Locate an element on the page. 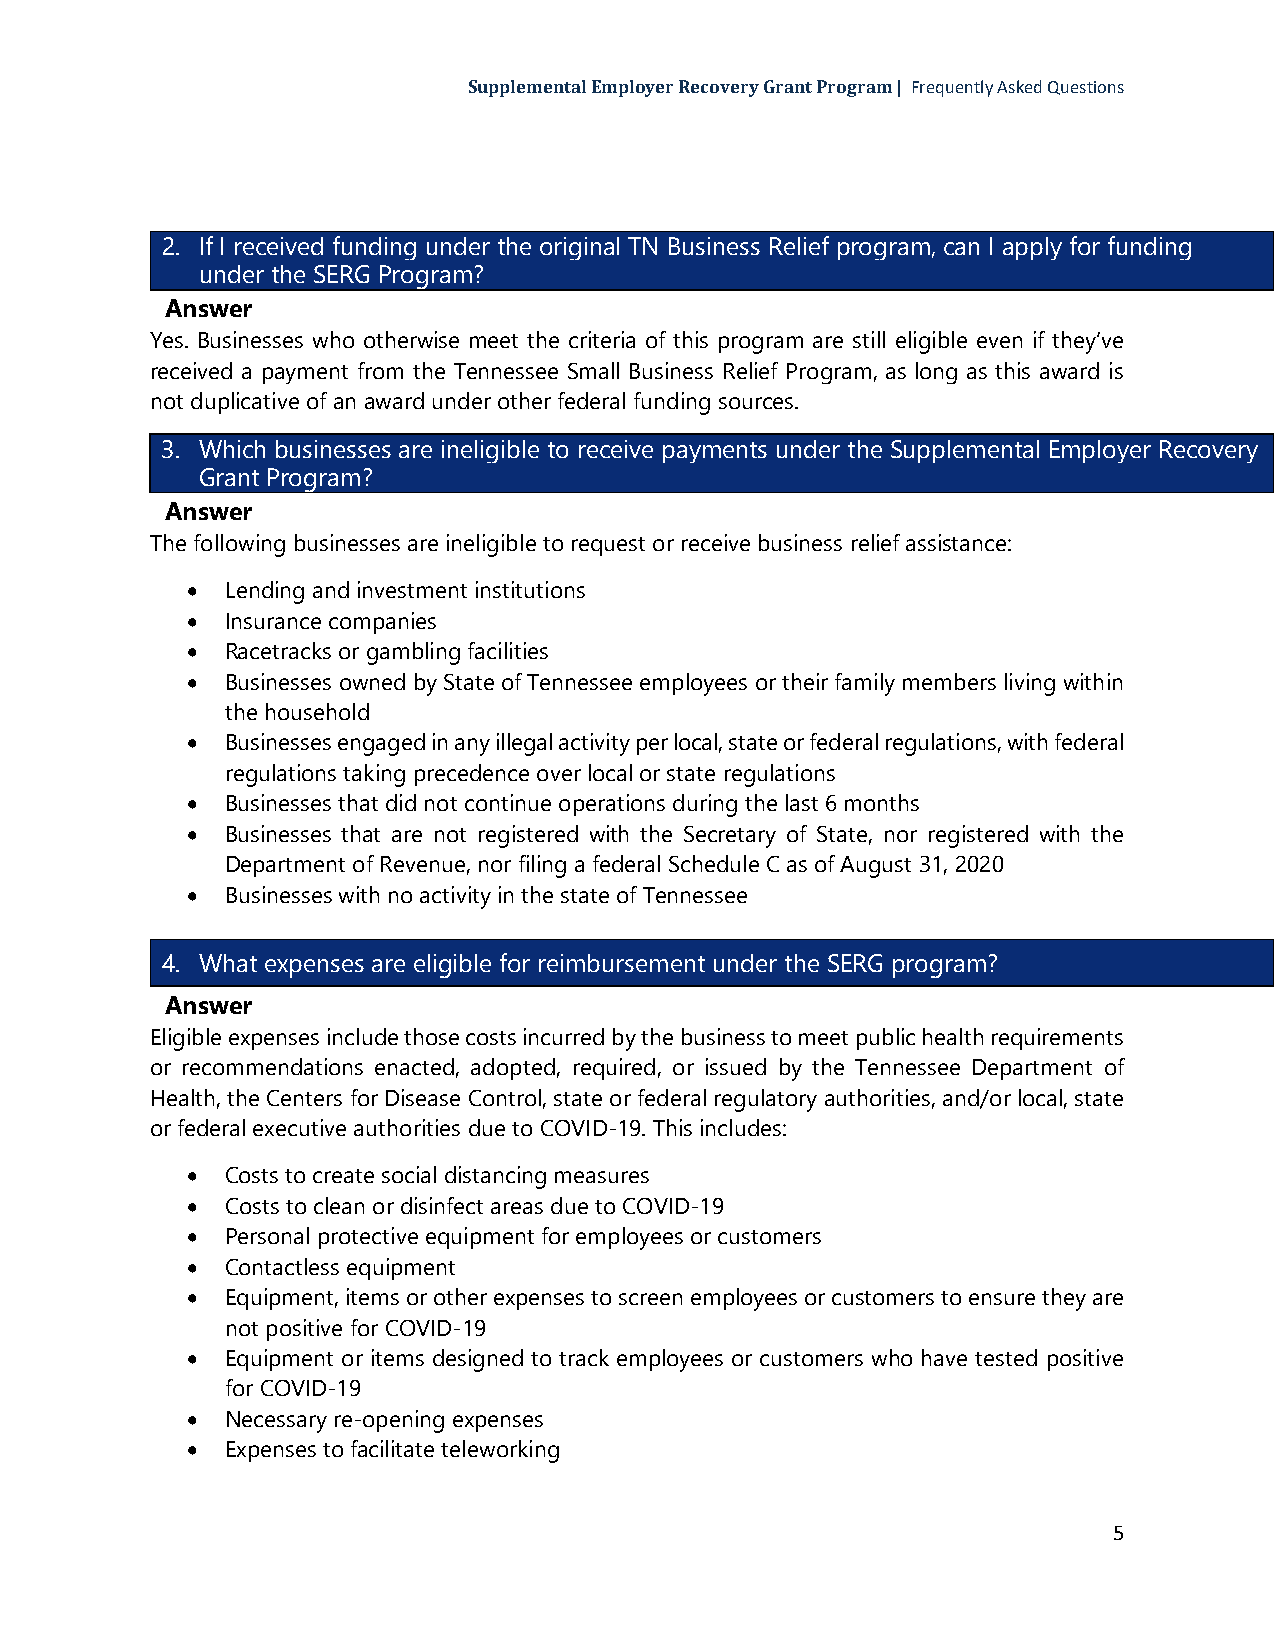 Image resolution: width=1274 pixels, height=1649 pixels. Necessary is located at coordinates (277, 1422).
